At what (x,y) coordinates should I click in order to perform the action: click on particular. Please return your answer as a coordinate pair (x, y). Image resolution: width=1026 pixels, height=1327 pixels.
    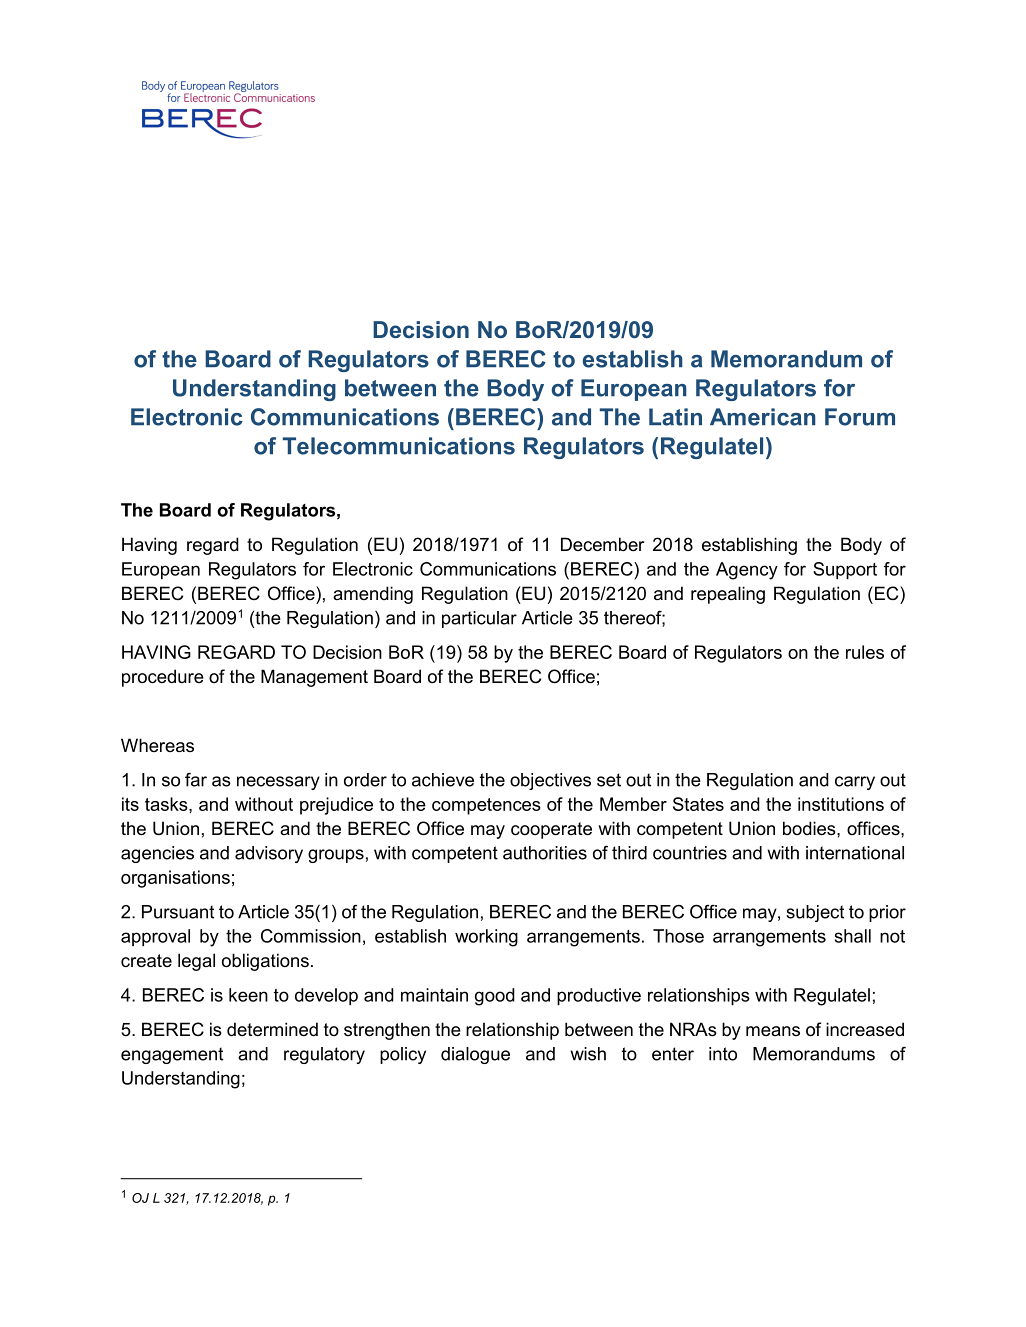
    Looking at the image, I should click on (479, 619).
